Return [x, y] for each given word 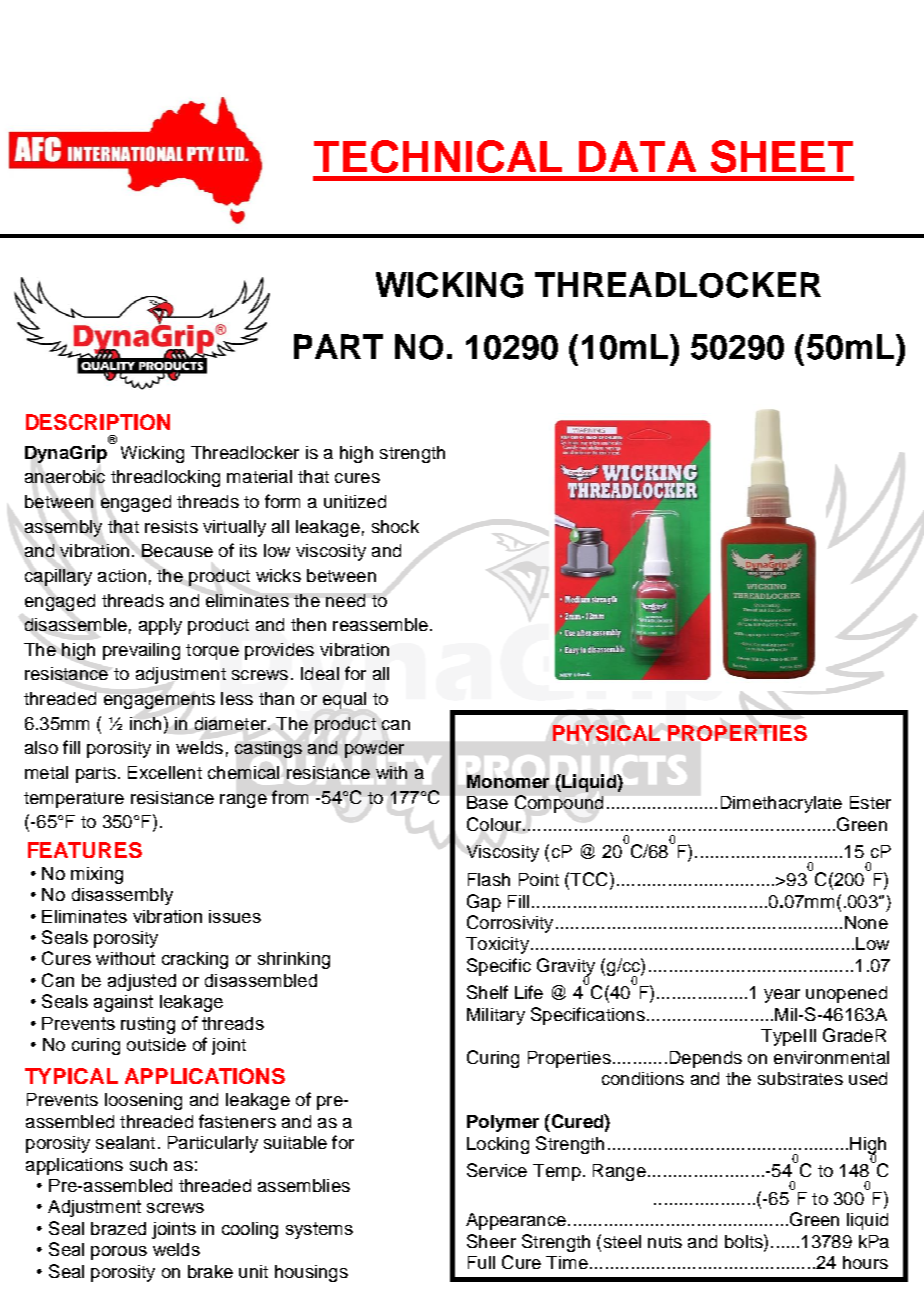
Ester [870, 802]
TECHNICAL [438, 156]
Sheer [491, 1241]
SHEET [782, 156]
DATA [637, 156]
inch [145, 723]
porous [119, 1253]
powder [374, 749]
